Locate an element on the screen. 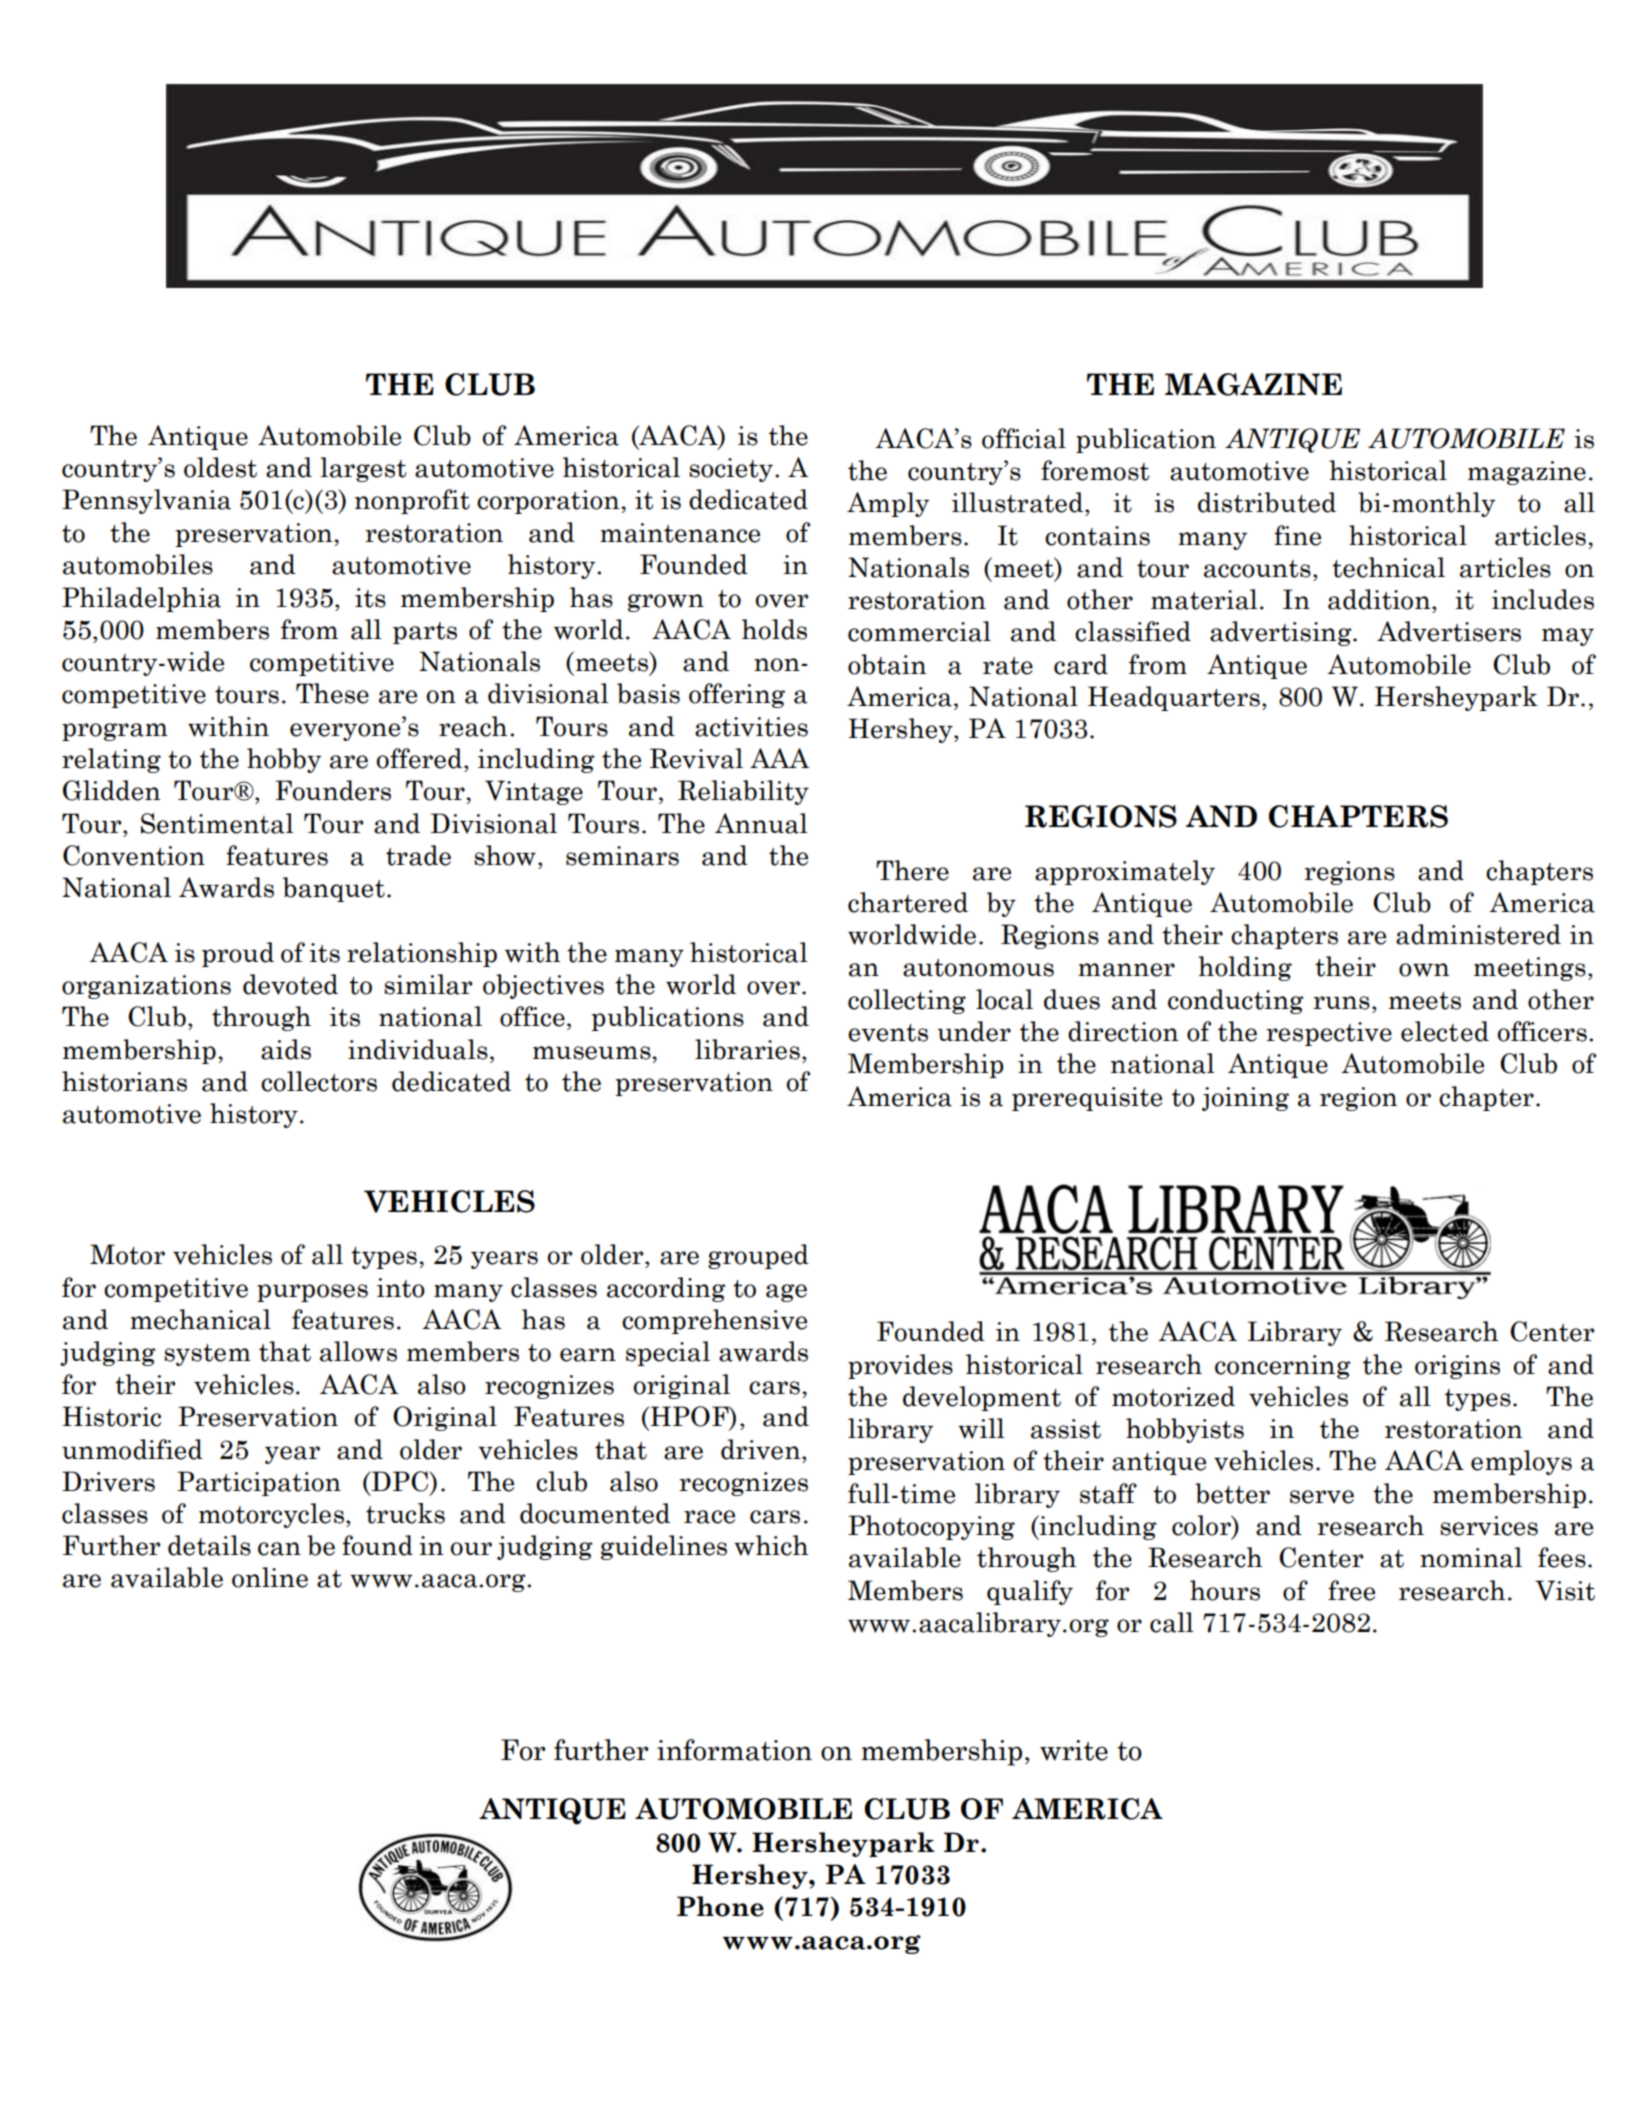 The height and width of the screenshot is (2128, 1644). Phone is located at coordinates (720, 1906).
